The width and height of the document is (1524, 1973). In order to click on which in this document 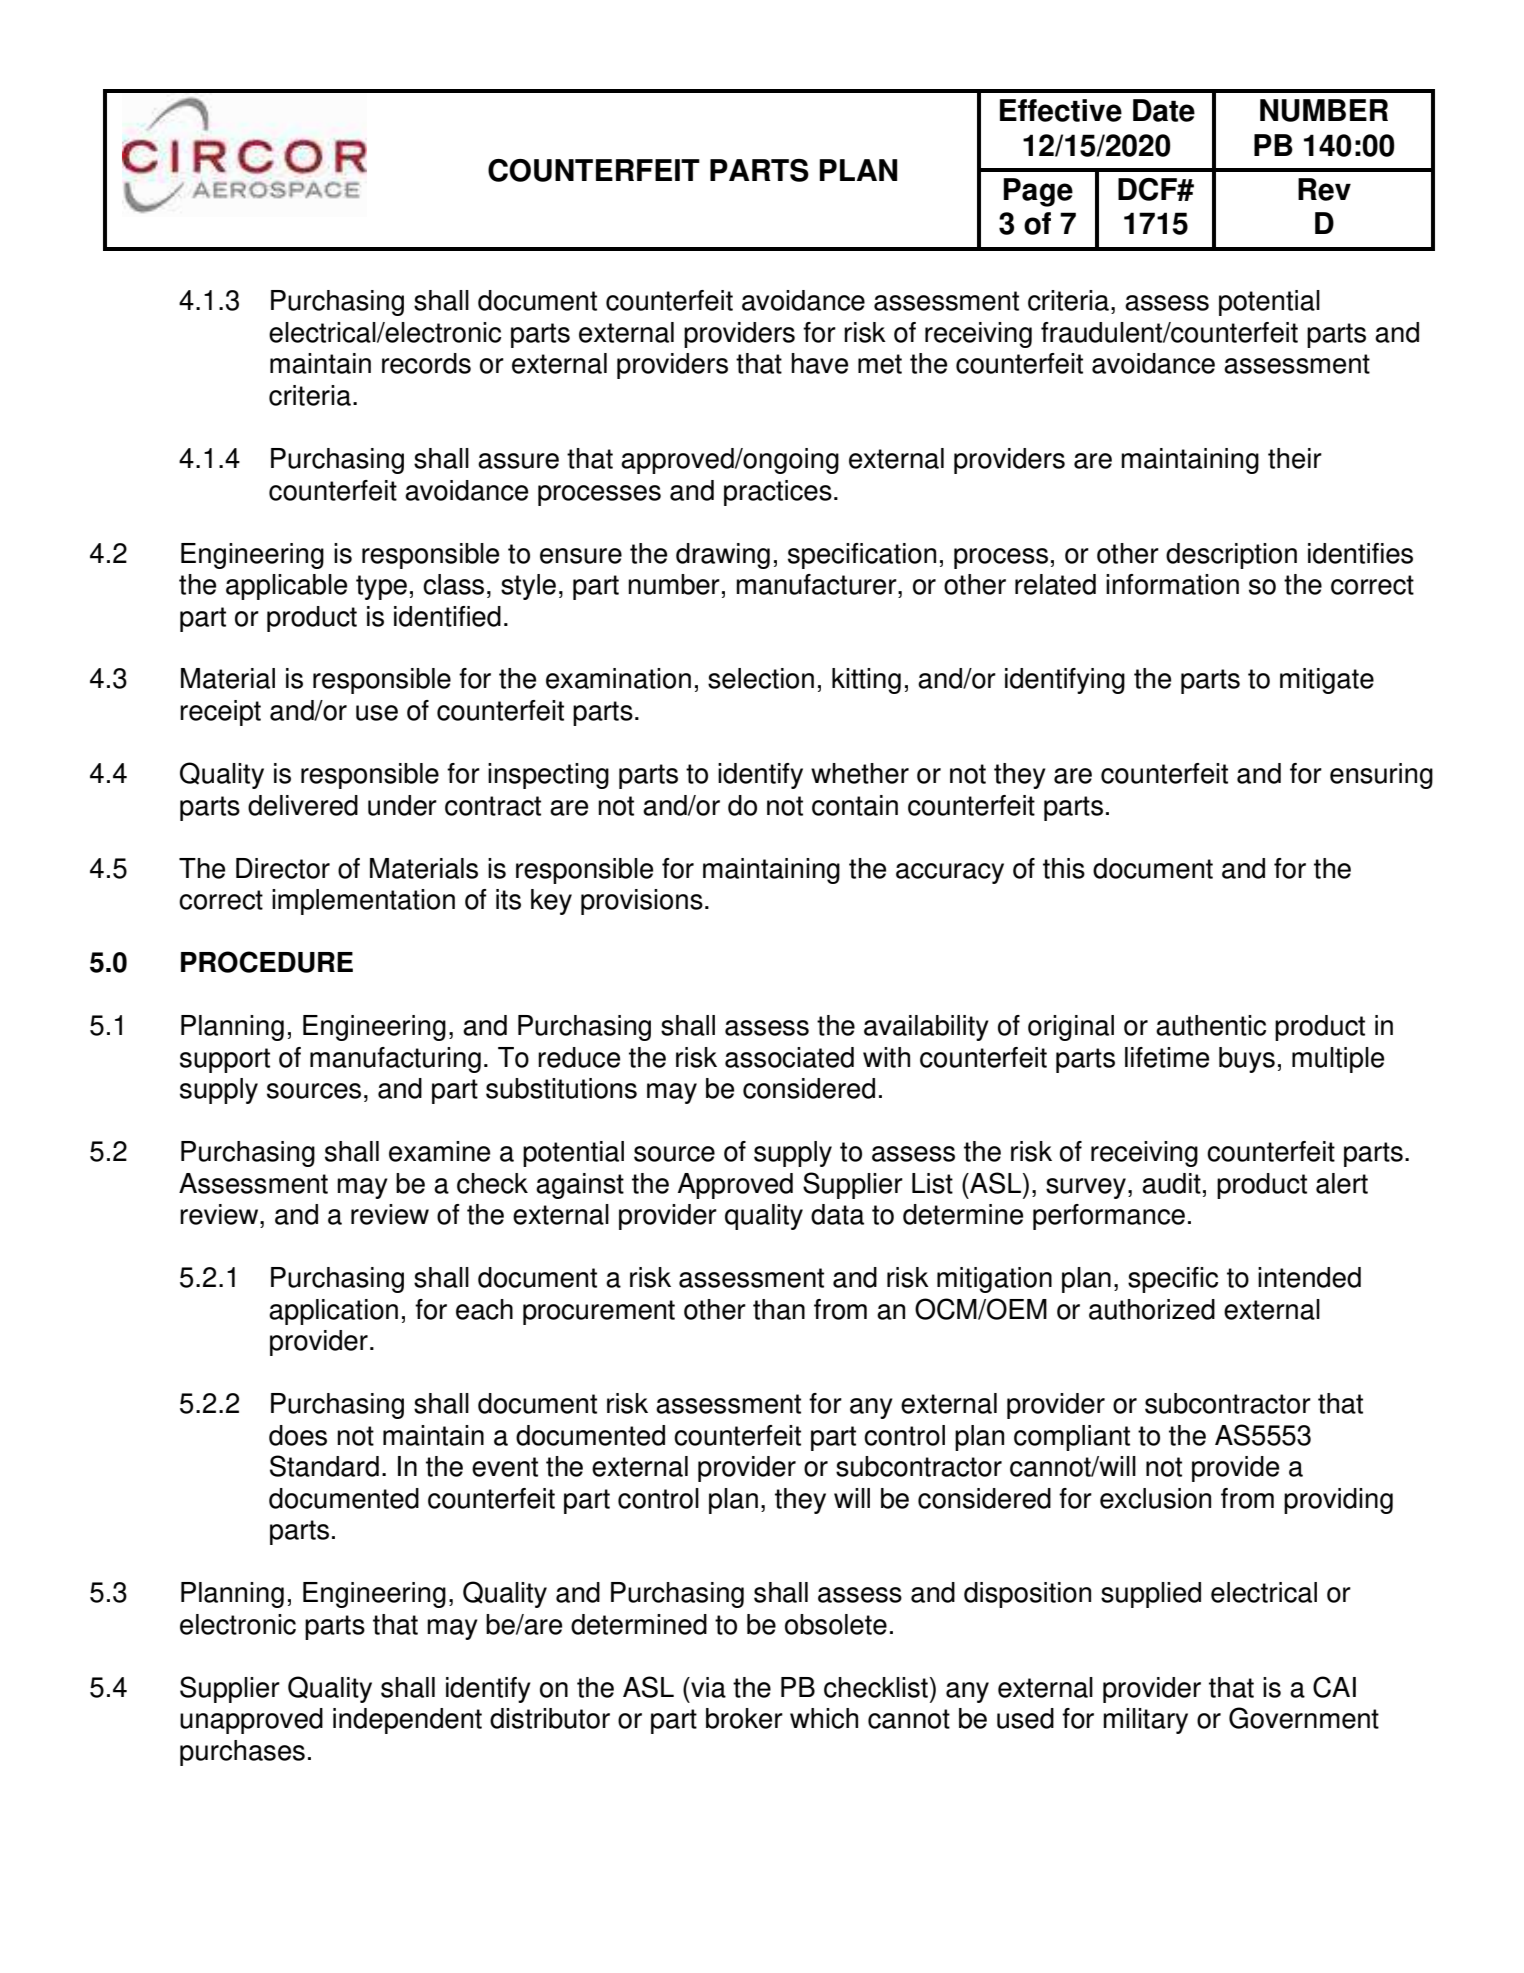, I will do `click(824, 1718)`.
